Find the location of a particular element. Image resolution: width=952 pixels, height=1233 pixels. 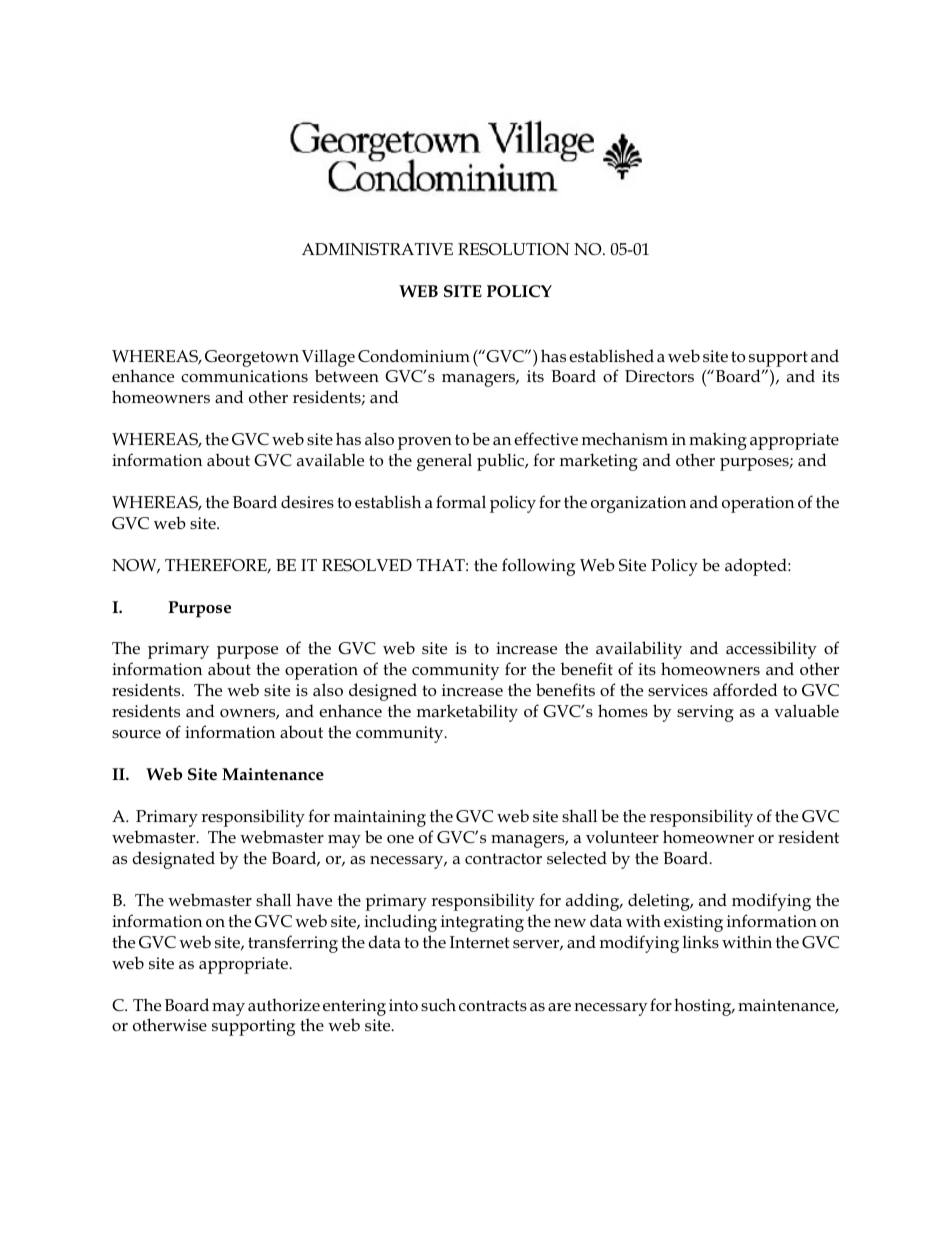

authorize is located at coordinates (284, 1004).
